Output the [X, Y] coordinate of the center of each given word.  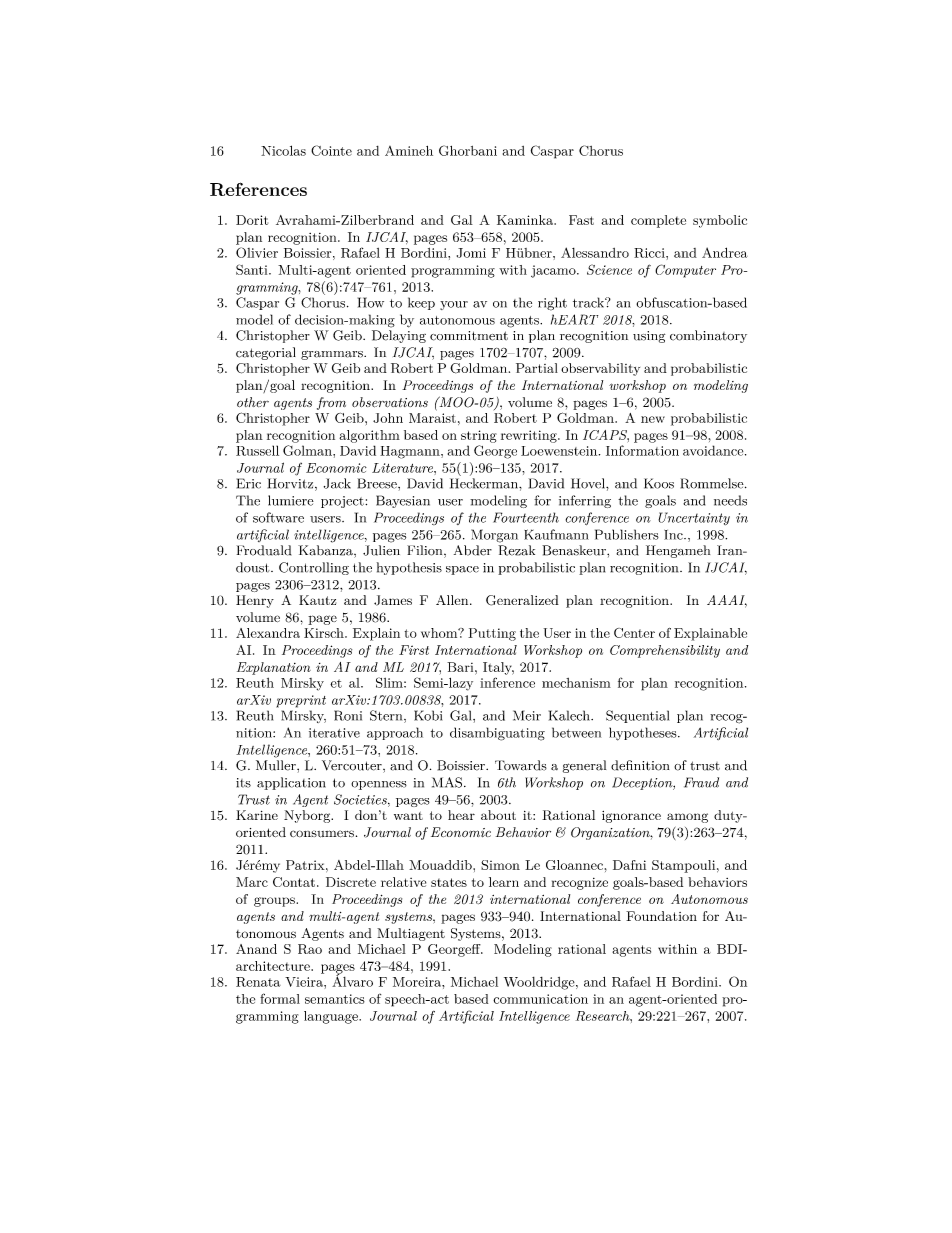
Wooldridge [539, 983]
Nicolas [283, 150]
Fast [581, 220]
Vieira [305, 982]
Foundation [661, 916]
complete [658, 221]
